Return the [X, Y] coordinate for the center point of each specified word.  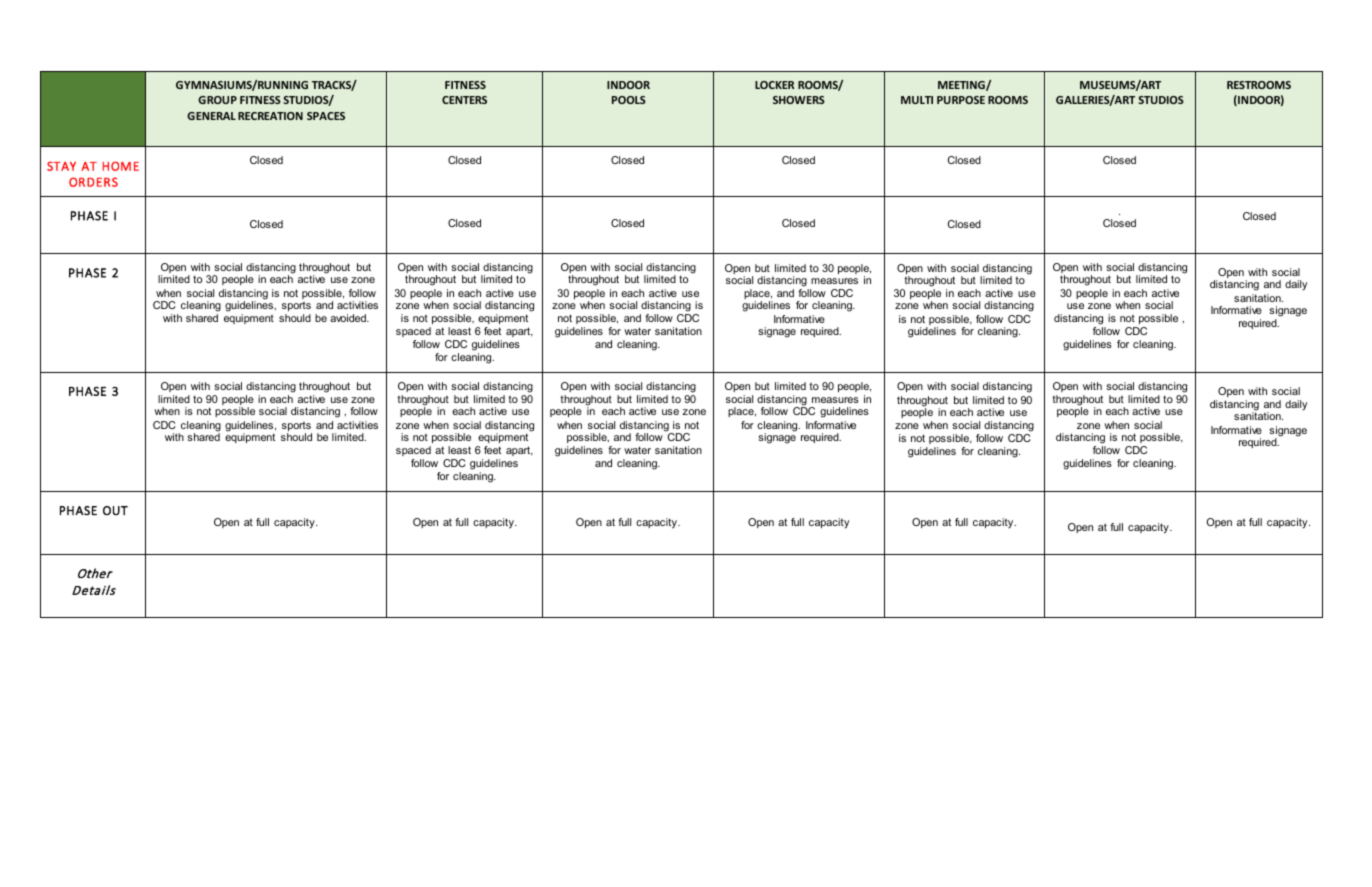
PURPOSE [961, 100]
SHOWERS [799, 100]
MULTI [917, 100]
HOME [121, 166]
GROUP [217, 100]
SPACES [326, 116]
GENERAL [211, 116]
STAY [61, 166]
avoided [349, 318]
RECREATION [270, 116]
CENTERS [464, 100]
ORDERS [93, 182]
